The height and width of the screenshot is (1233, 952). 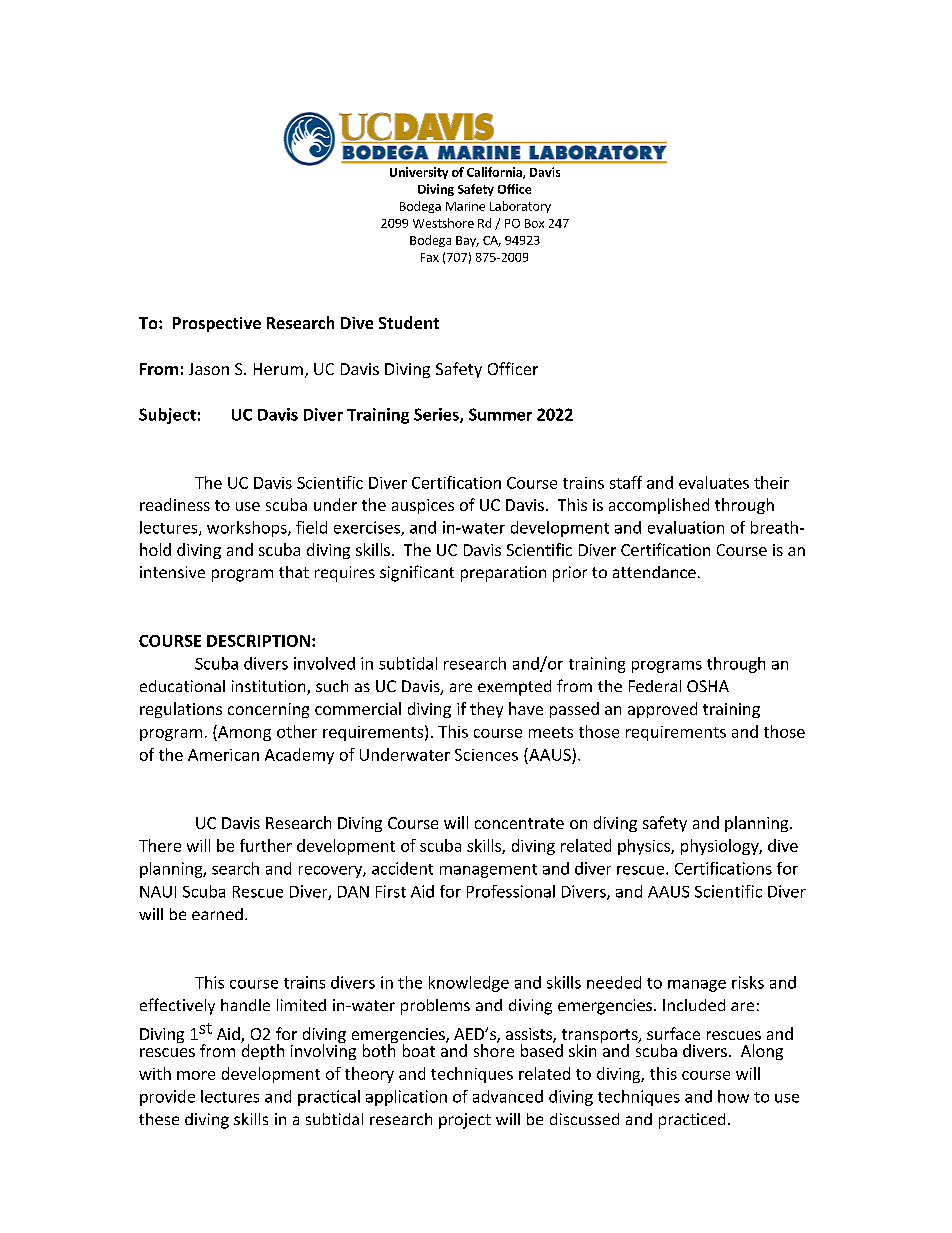 I want to click on physics, so click(x=645, y=847).
